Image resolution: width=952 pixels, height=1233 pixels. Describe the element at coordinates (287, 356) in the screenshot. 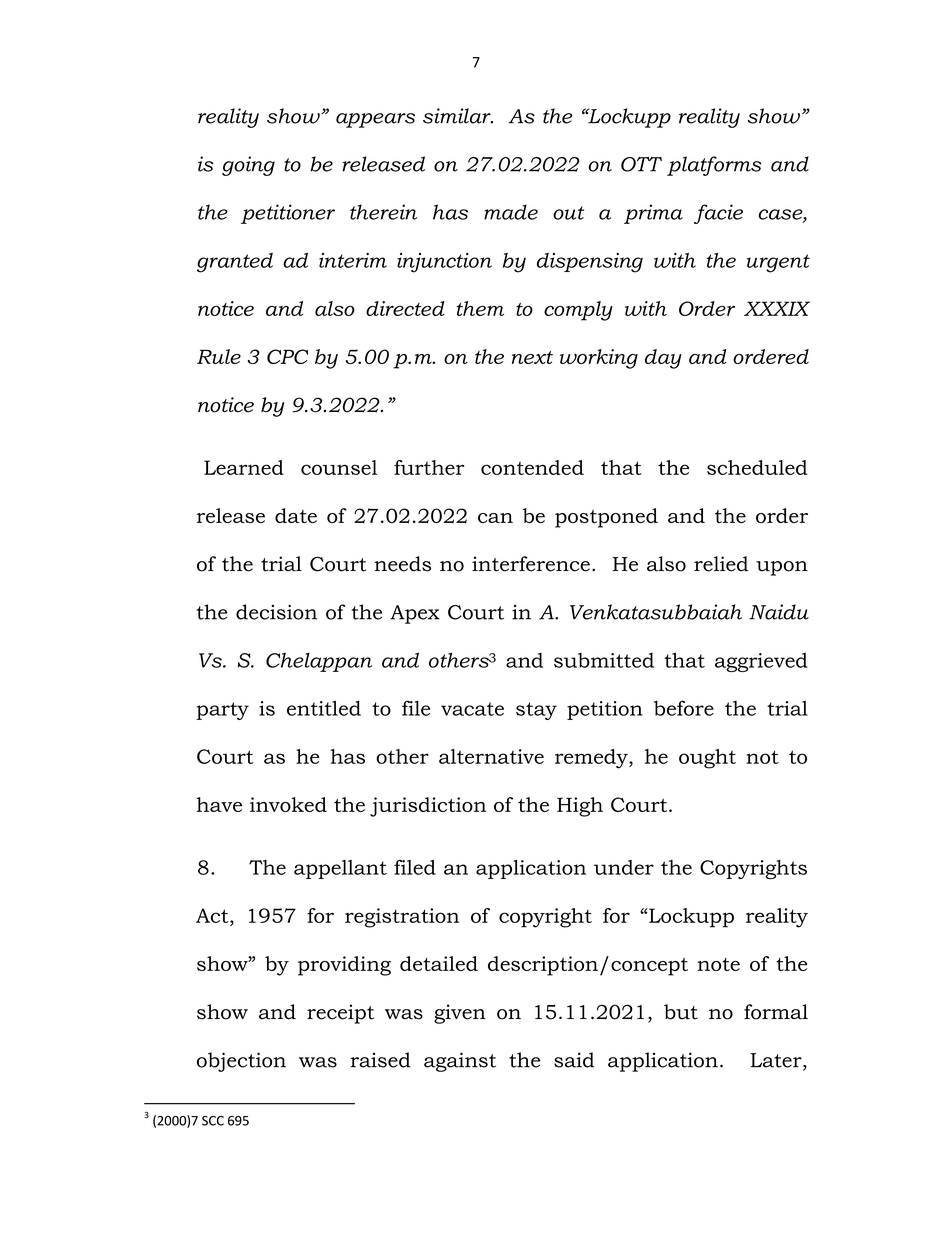

I see `CPC` at that location.
